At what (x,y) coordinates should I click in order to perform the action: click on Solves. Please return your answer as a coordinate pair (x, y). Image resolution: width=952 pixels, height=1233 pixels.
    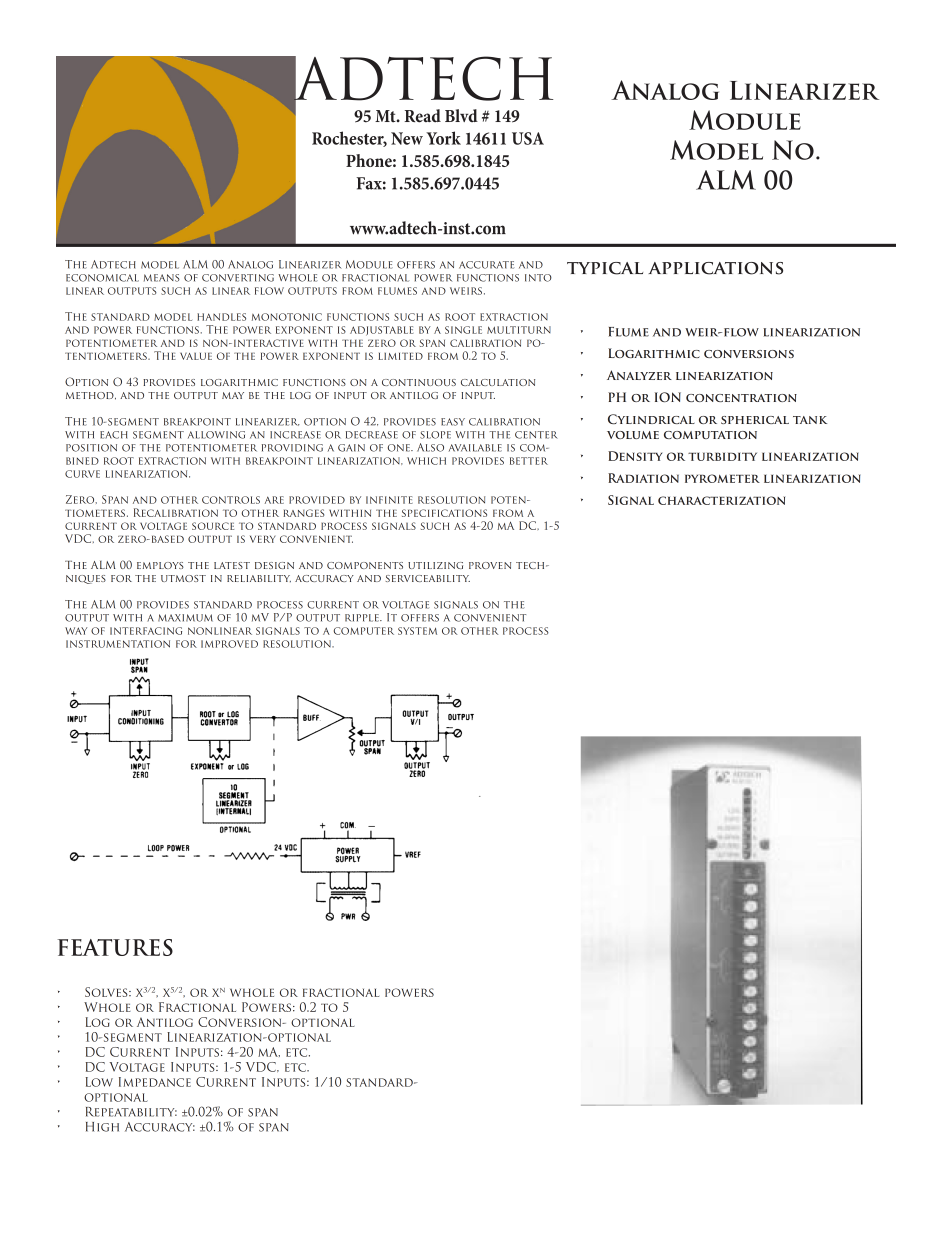
    Looking at the image, I should click on (107, 992).
